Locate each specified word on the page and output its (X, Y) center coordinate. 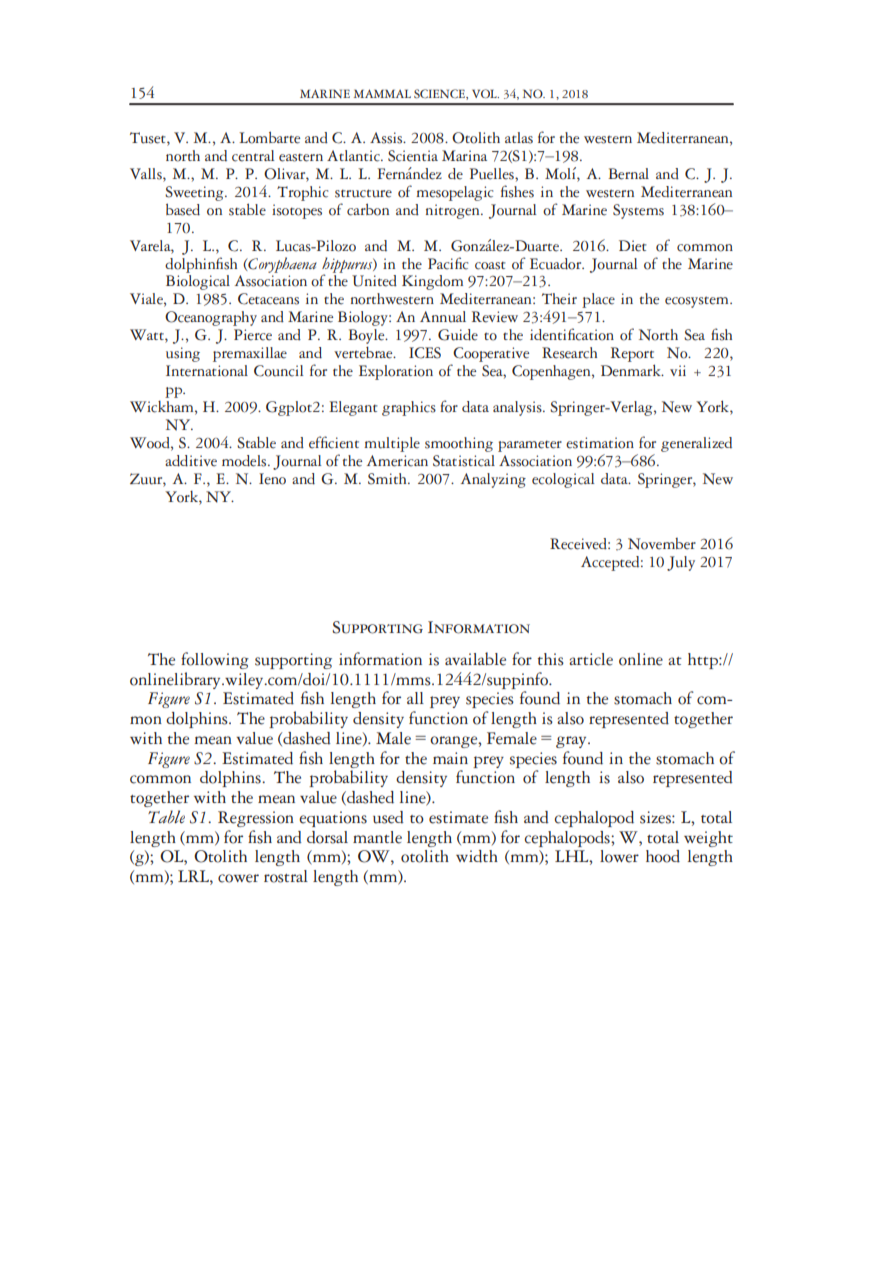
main (450, 758)
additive (191, 461)
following (215, 660)
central (253, 156)
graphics (409, 408)
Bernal (628, 174)
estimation (600, 443)
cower (238, 878)
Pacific (448, 263)
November (662, 544)
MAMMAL (382, 93)
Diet (633, 246)
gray (572, 742)
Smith (388, 479)
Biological (198, 282)
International (207, 371)
